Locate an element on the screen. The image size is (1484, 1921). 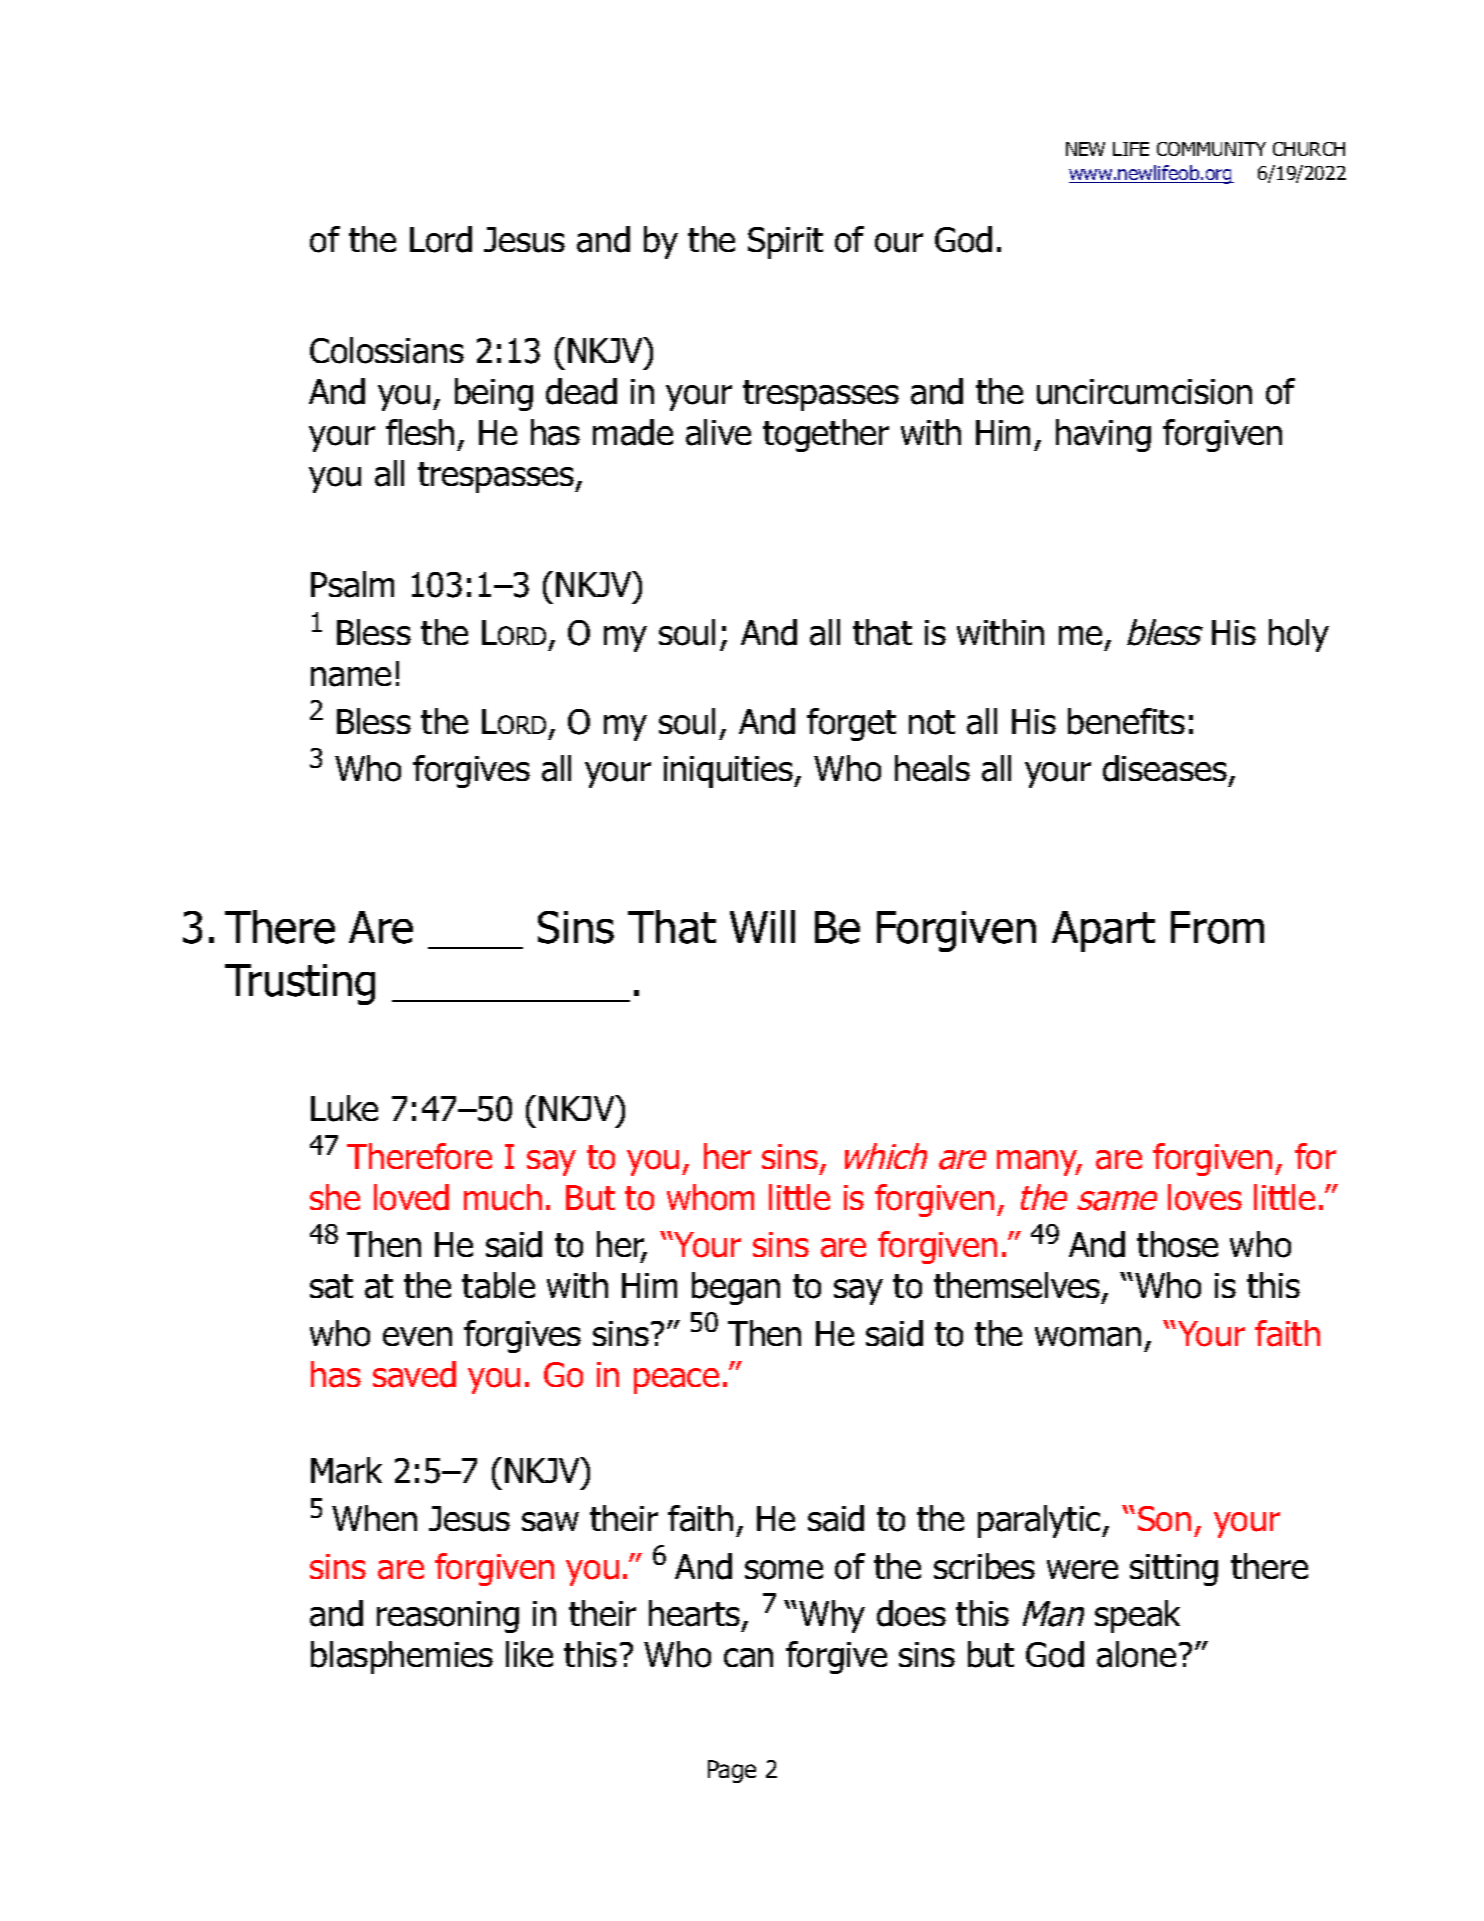
woman is located at coordinates (1088, 1337).
